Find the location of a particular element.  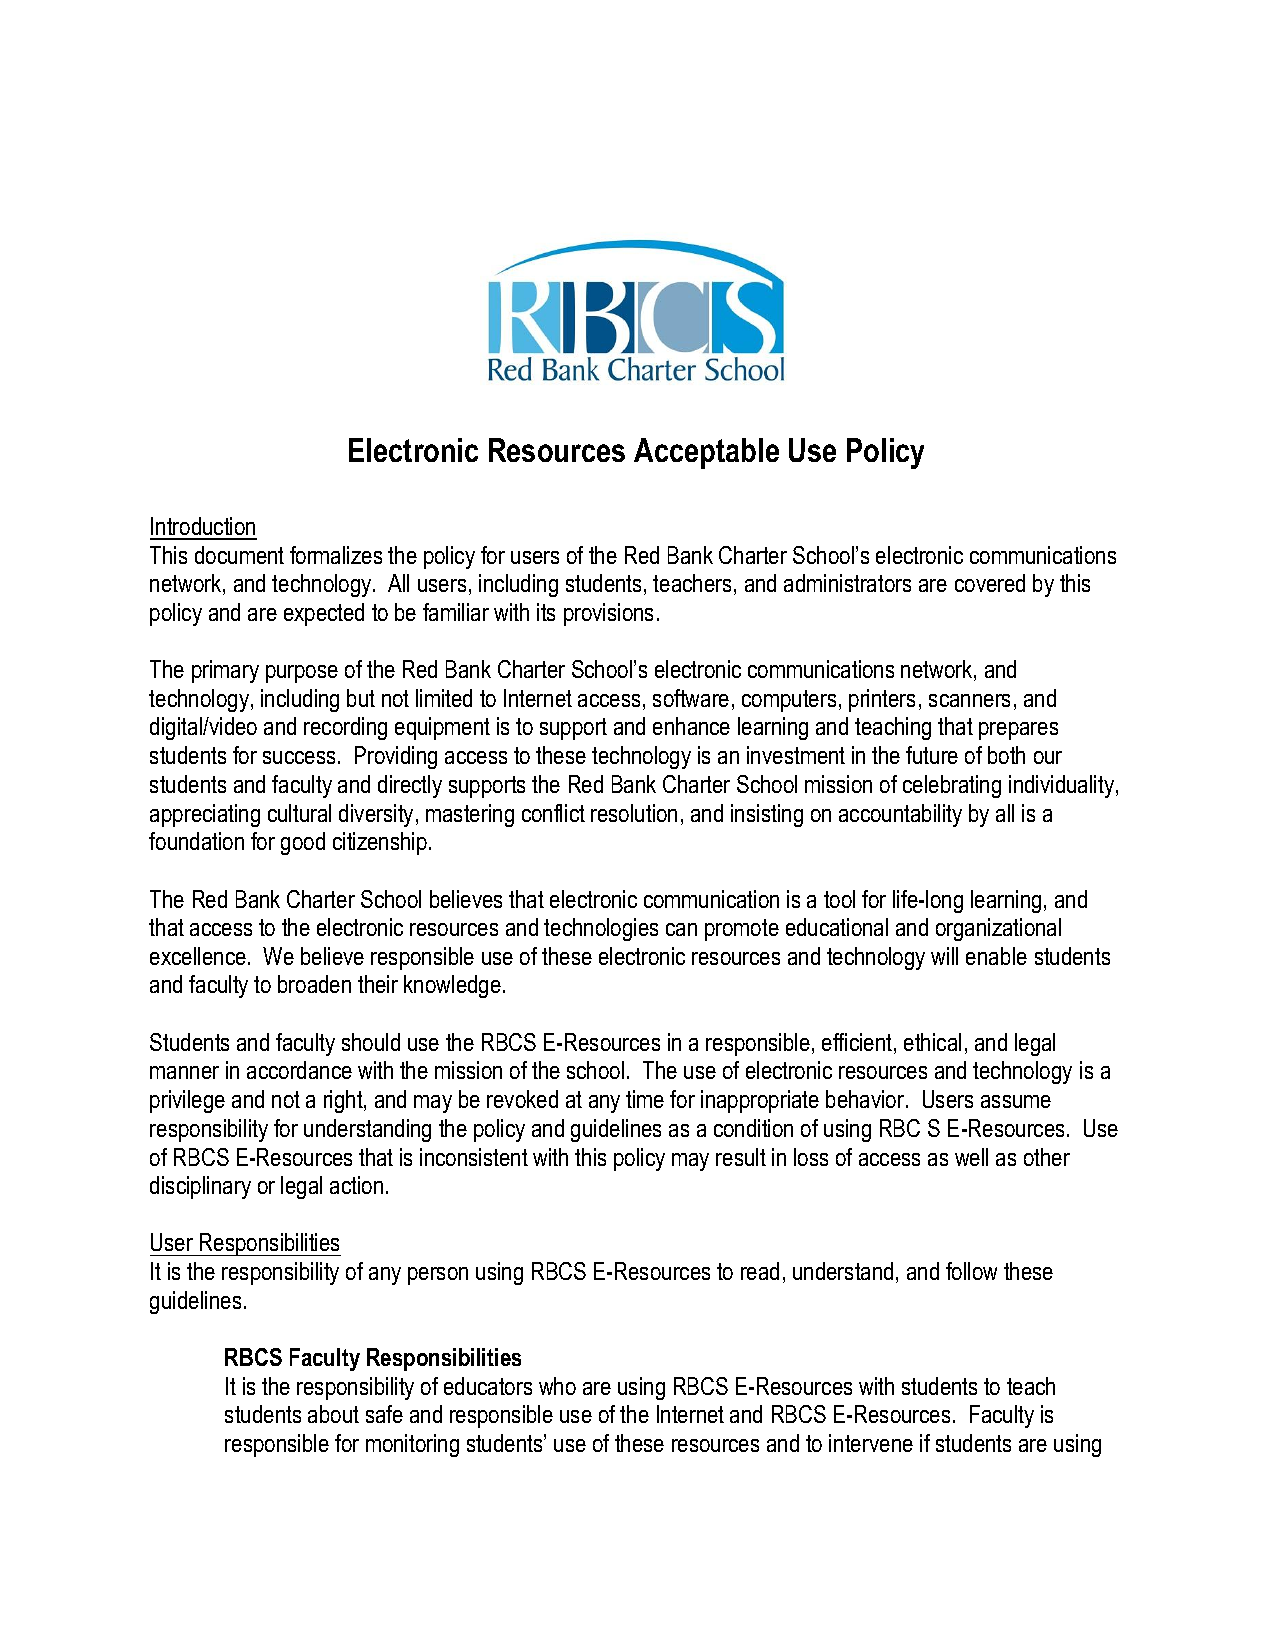

Acceptable is located at coordinates (706, 453).
